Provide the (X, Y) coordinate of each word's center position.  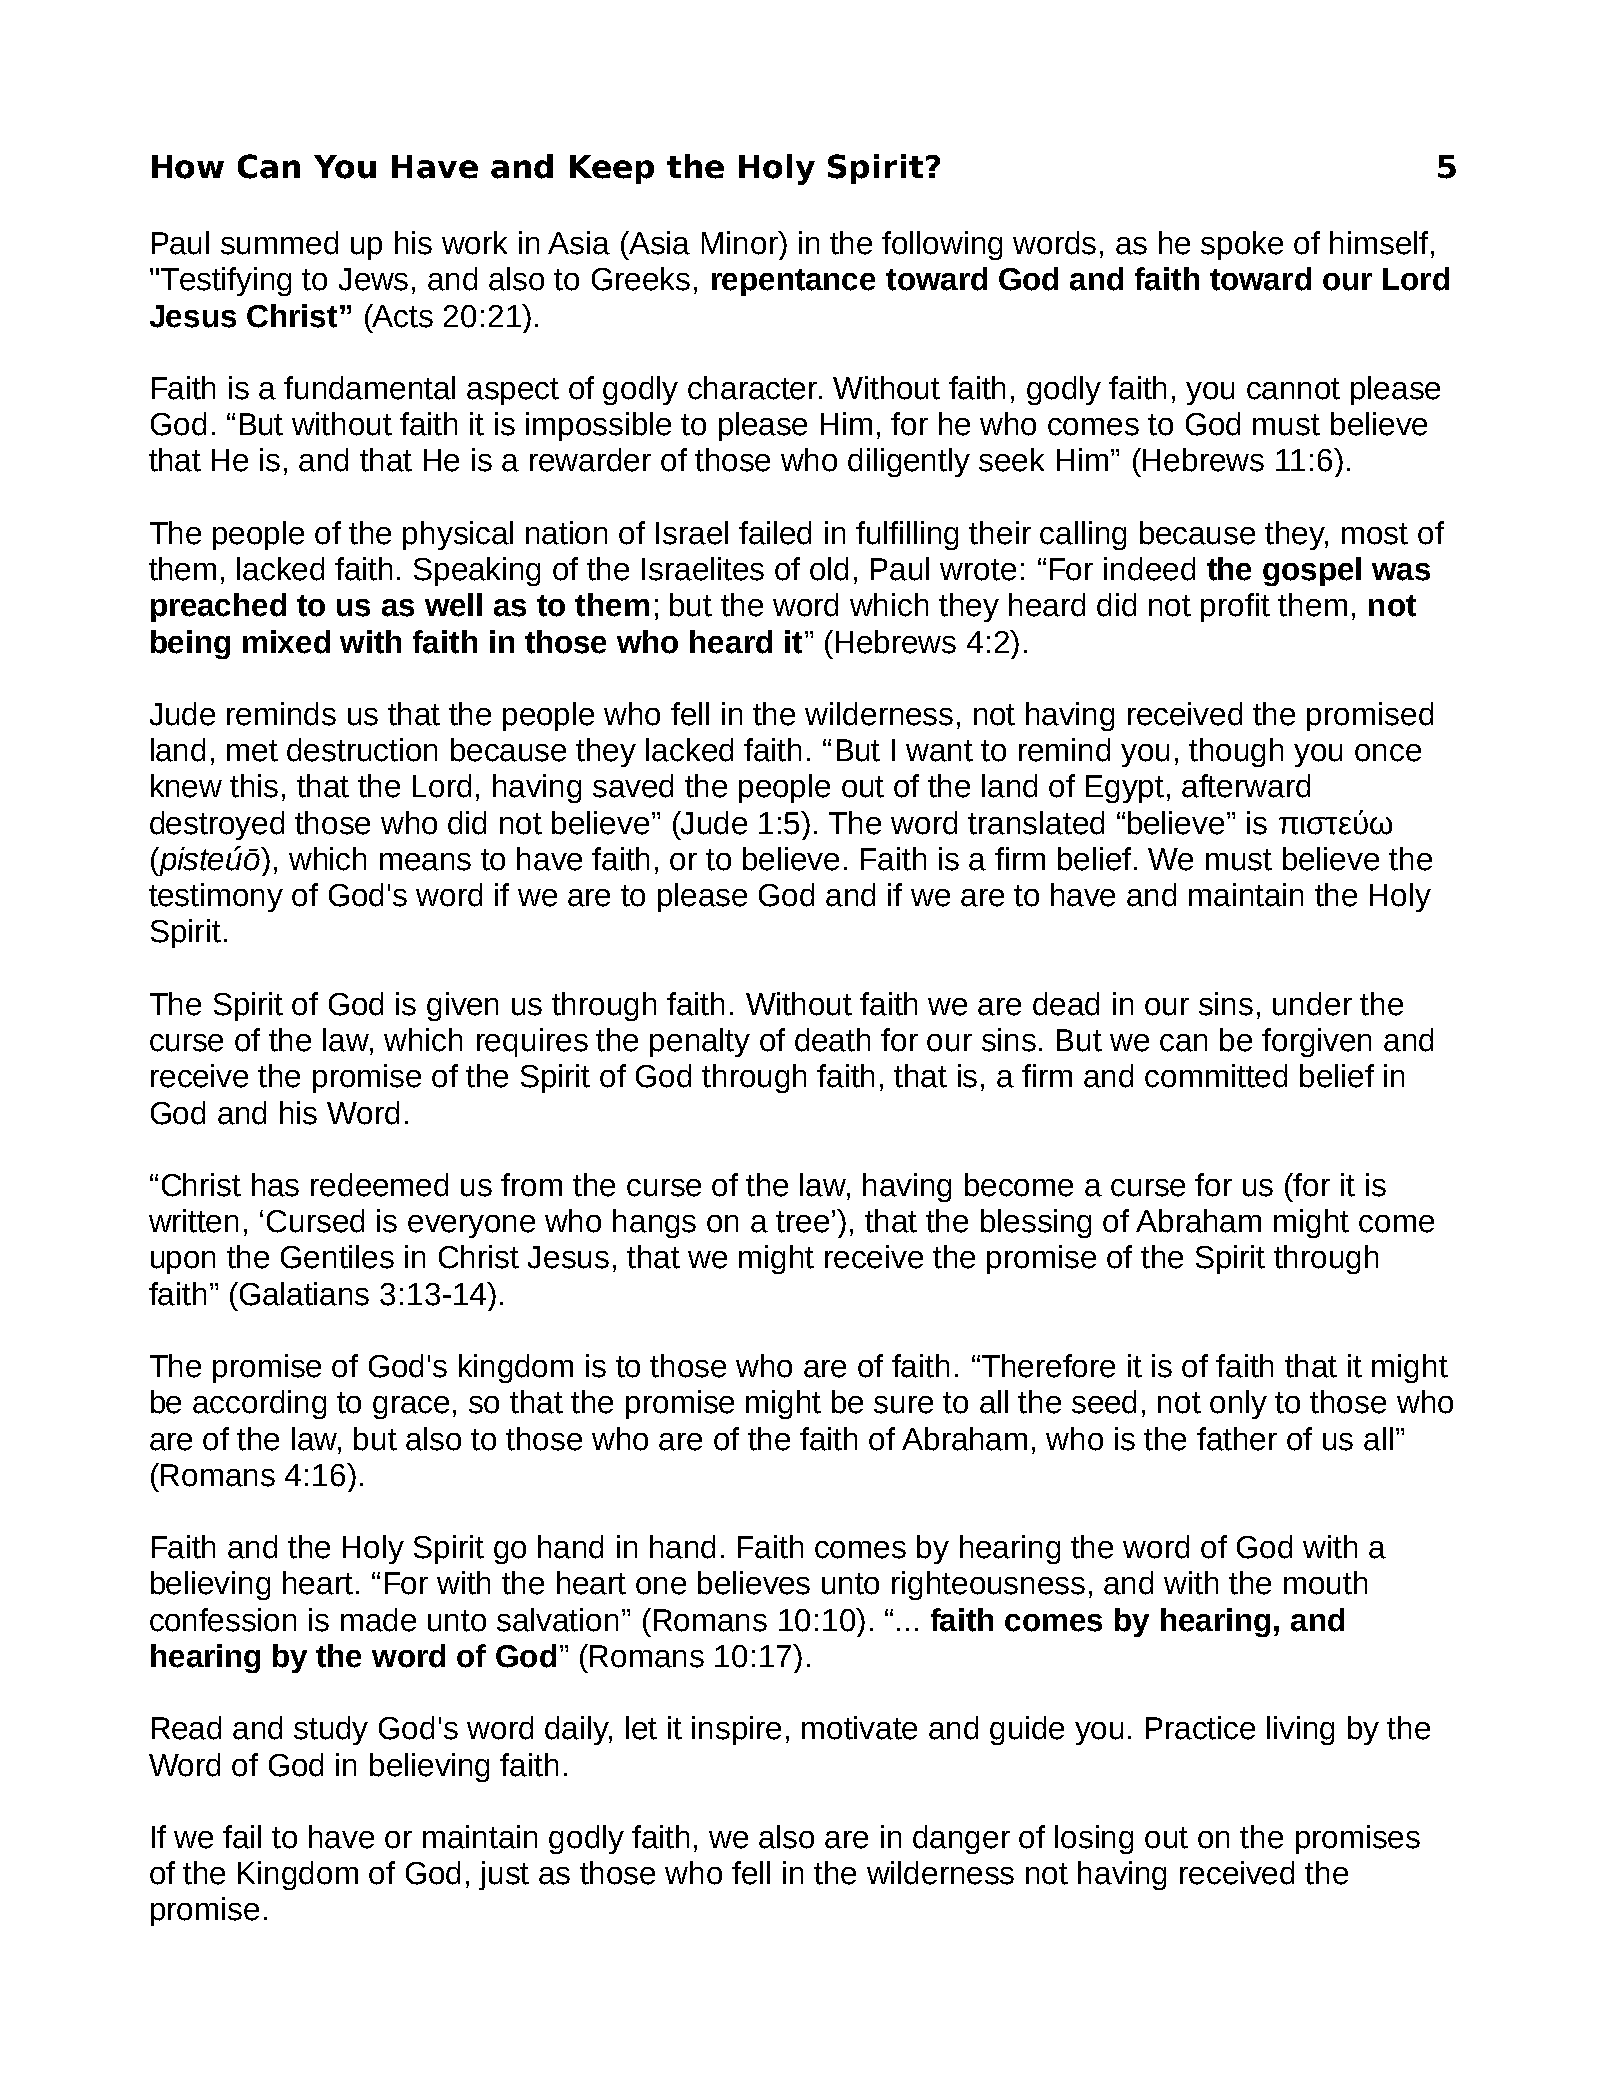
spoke (1242, 245)
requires (532, 1042)
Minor (741, 243)
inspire (736, 1730)
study (331, 1730)
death (832, 1040)
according (259, 1404)
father (1237, 1439)
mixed (286, 642)
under (1312, 1004)
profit (1235, 607)
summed (279, 243)
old (829, 569)
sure (903, 1405)
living (1300, 1730)
